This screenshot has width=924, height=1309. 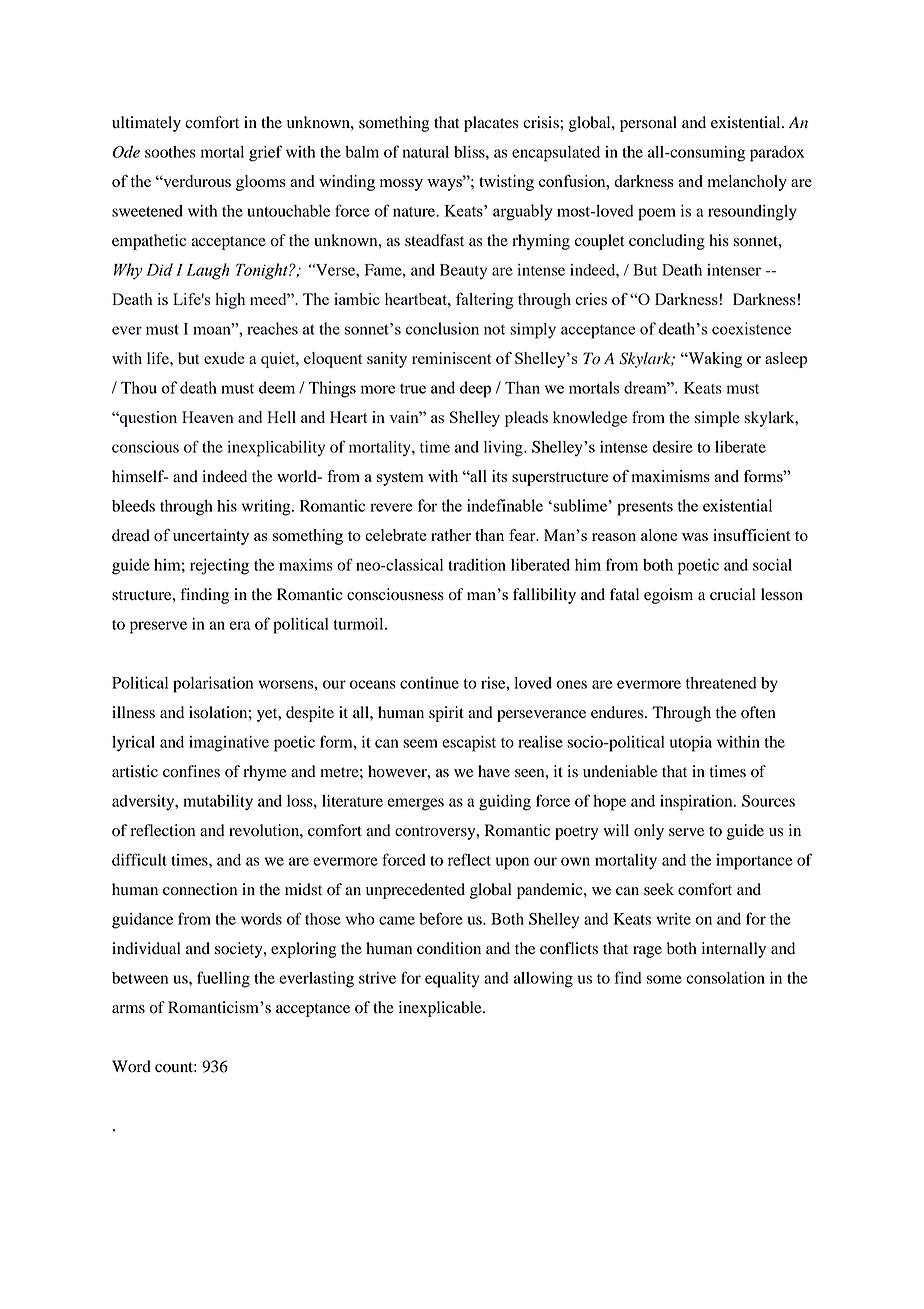 What do you see at coordinates (695, 537) in the screenshot?
I see `was` at bounding box center [695, 537].
